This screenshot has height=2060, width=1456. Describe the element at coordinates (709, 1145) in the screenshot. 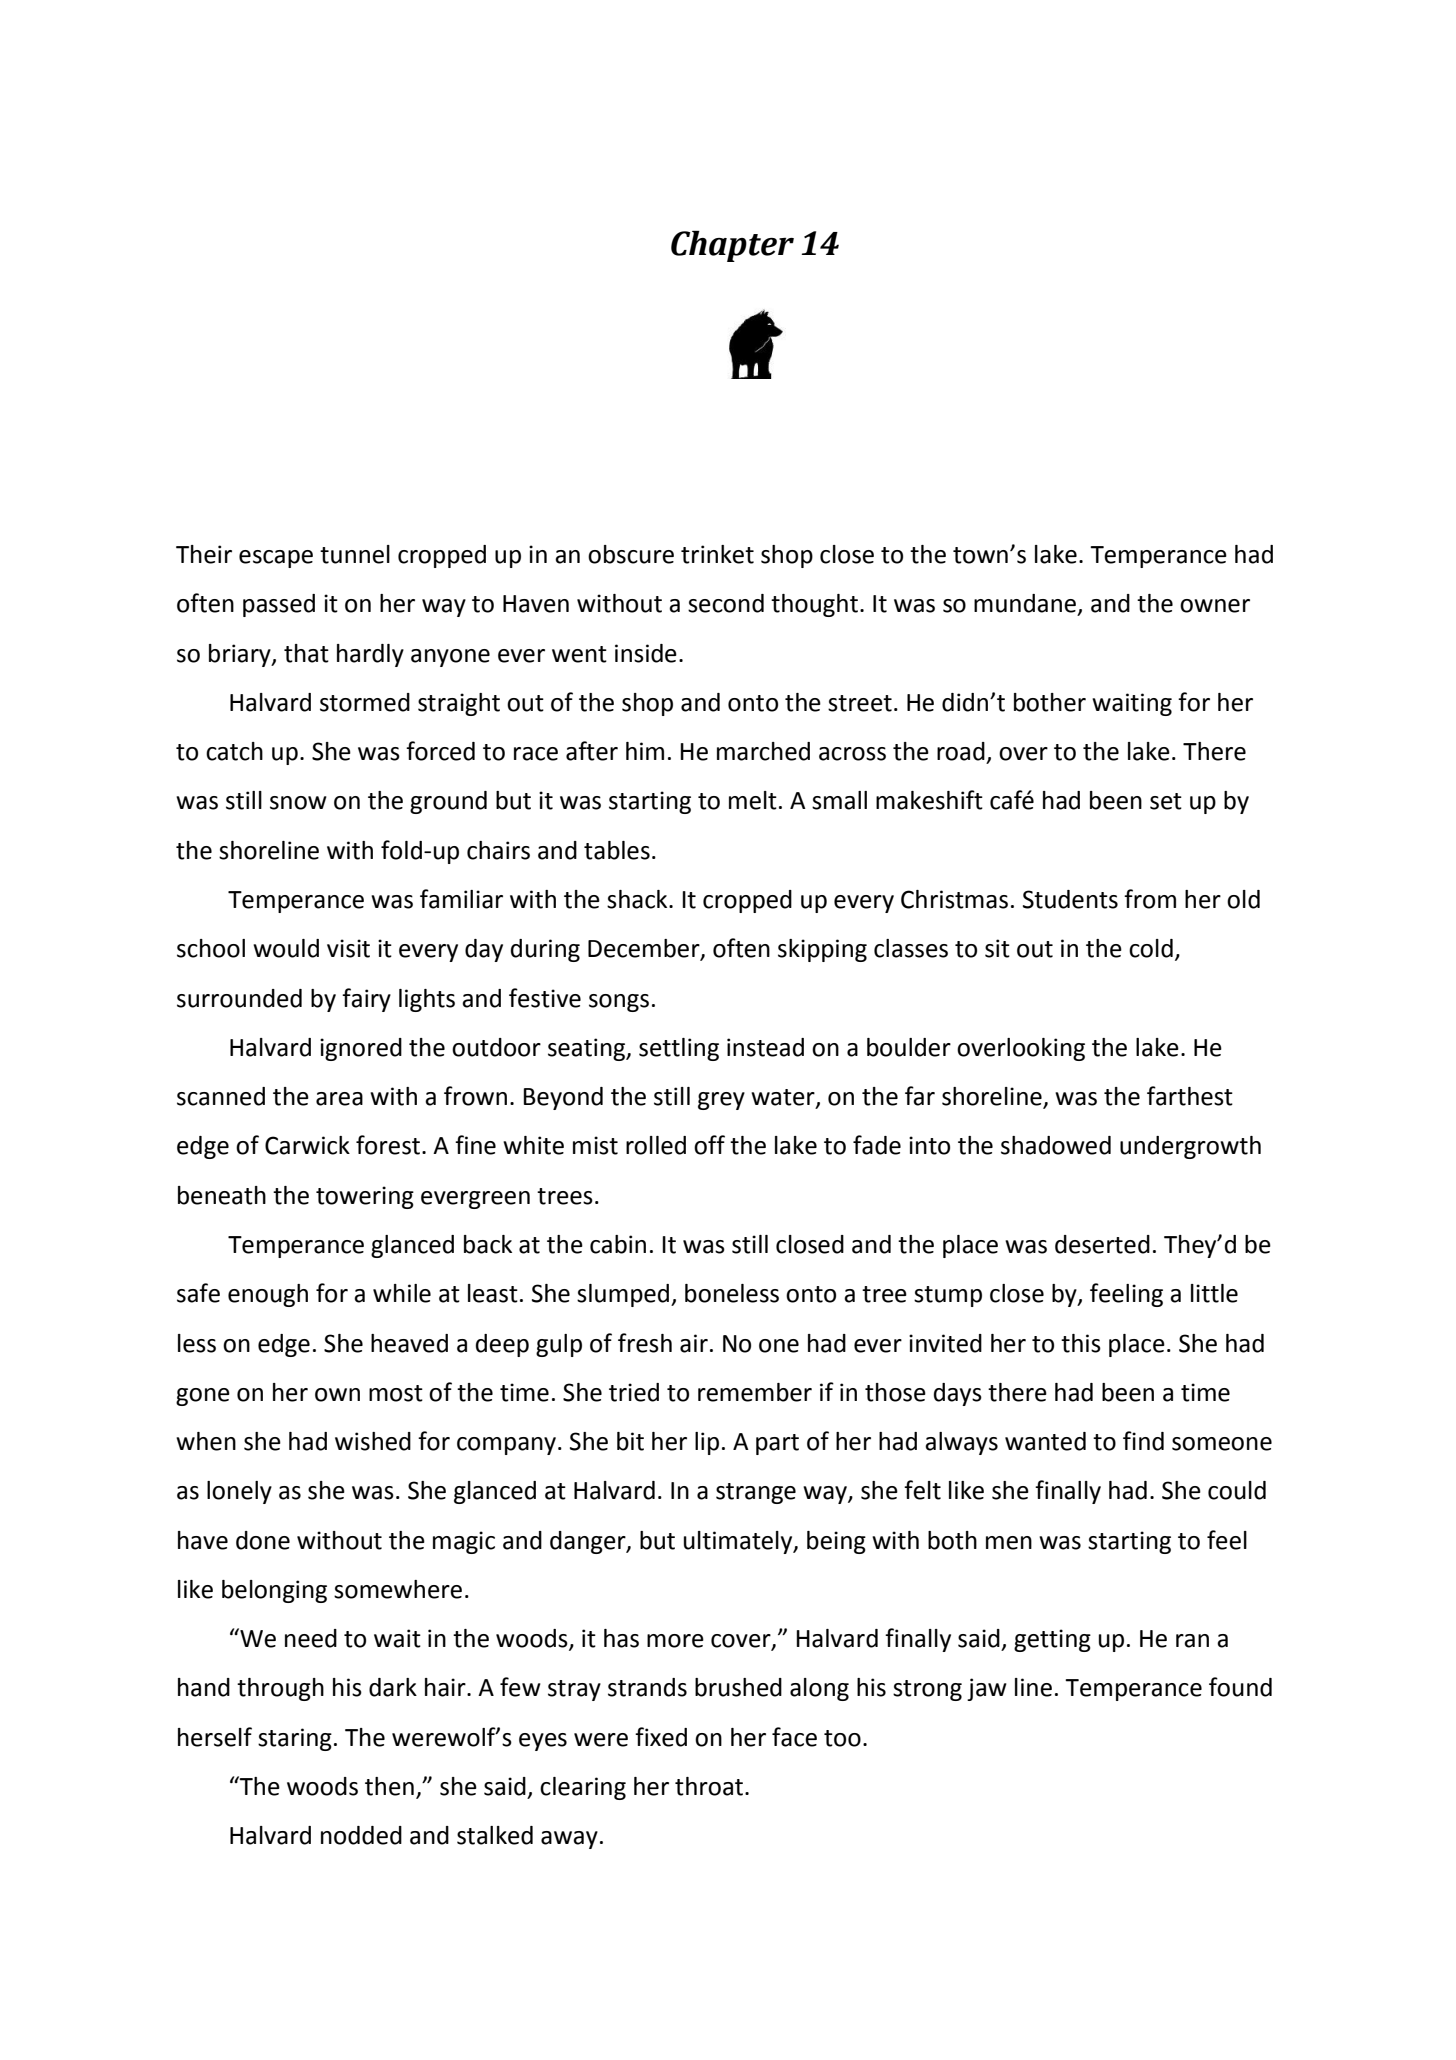

I see `off` at that location.
